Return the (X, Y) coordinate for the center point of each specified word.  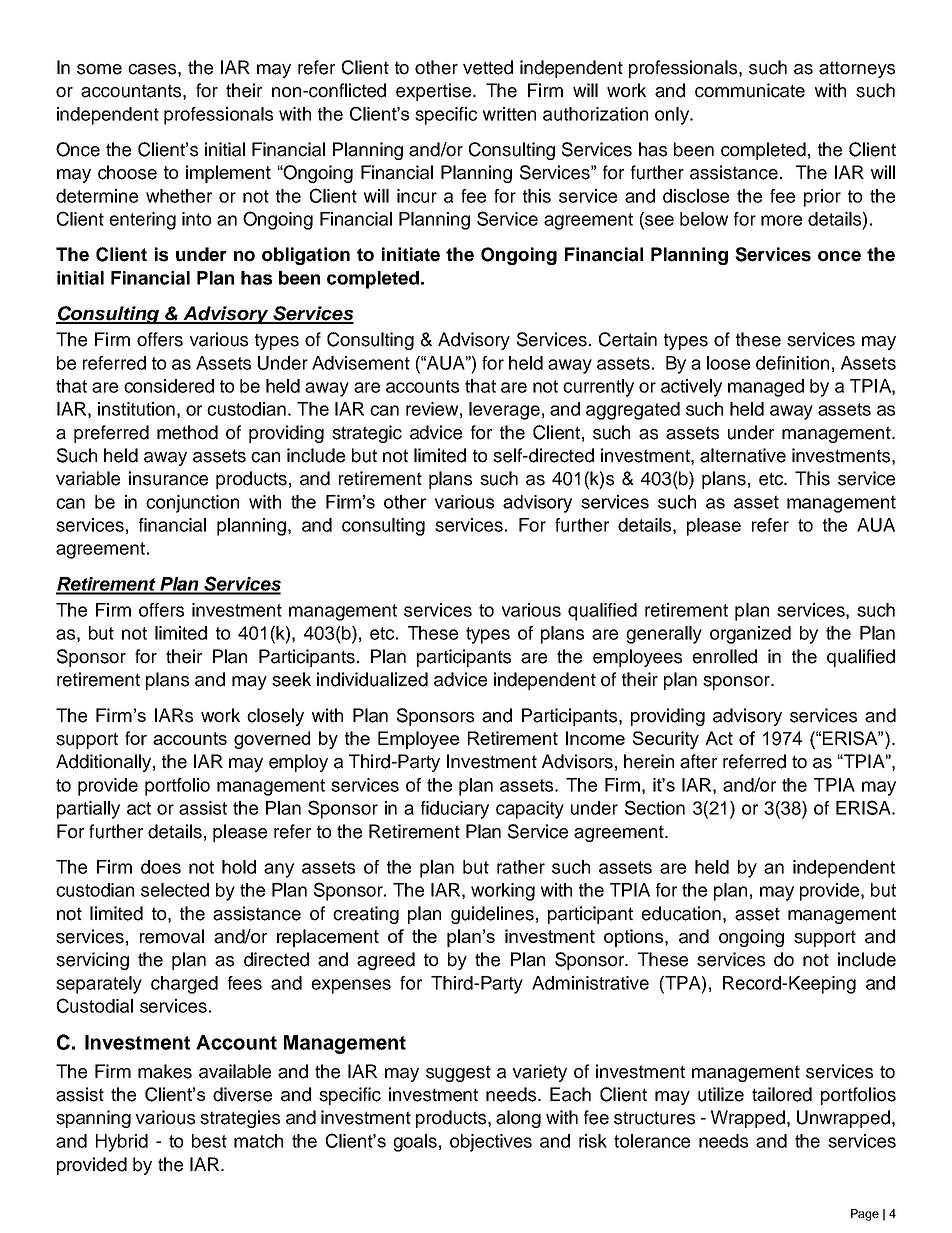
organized (750, 635)
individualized (372, 679)
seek (291, 679)
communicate (750, 90)
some (99, 69)
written (509, 114)
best (209, 1141)
